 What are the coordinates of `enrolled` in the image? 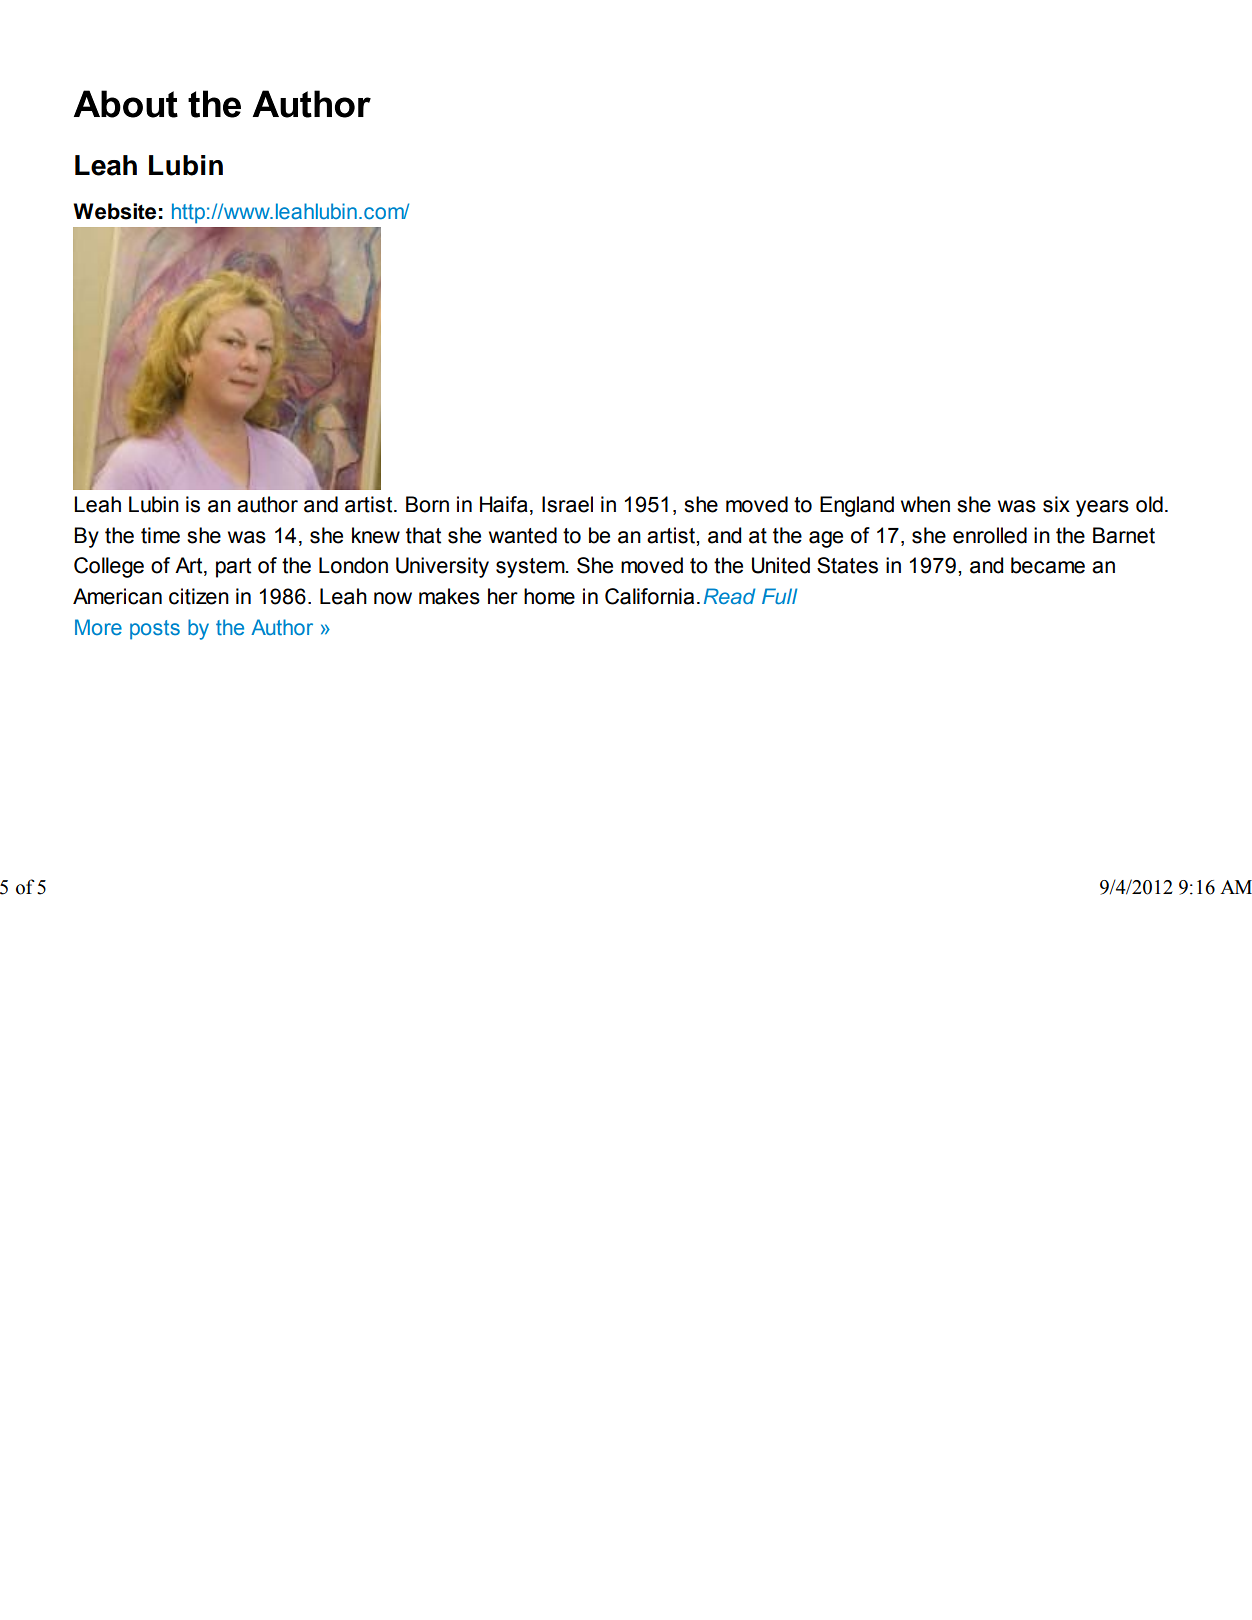 It's located at (990, 535).
